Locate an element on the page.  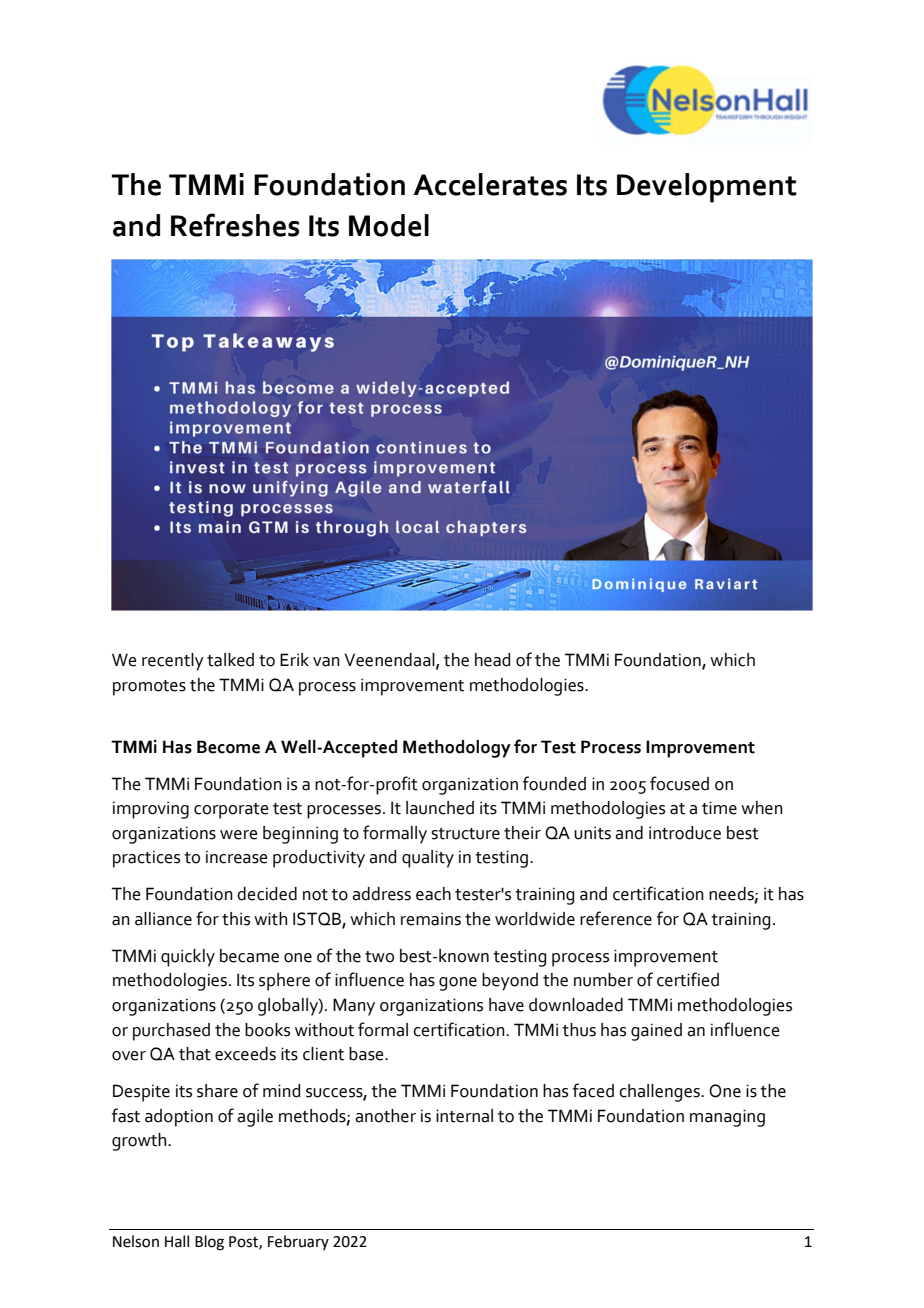
managing is located at coordinates (727, 1118).
